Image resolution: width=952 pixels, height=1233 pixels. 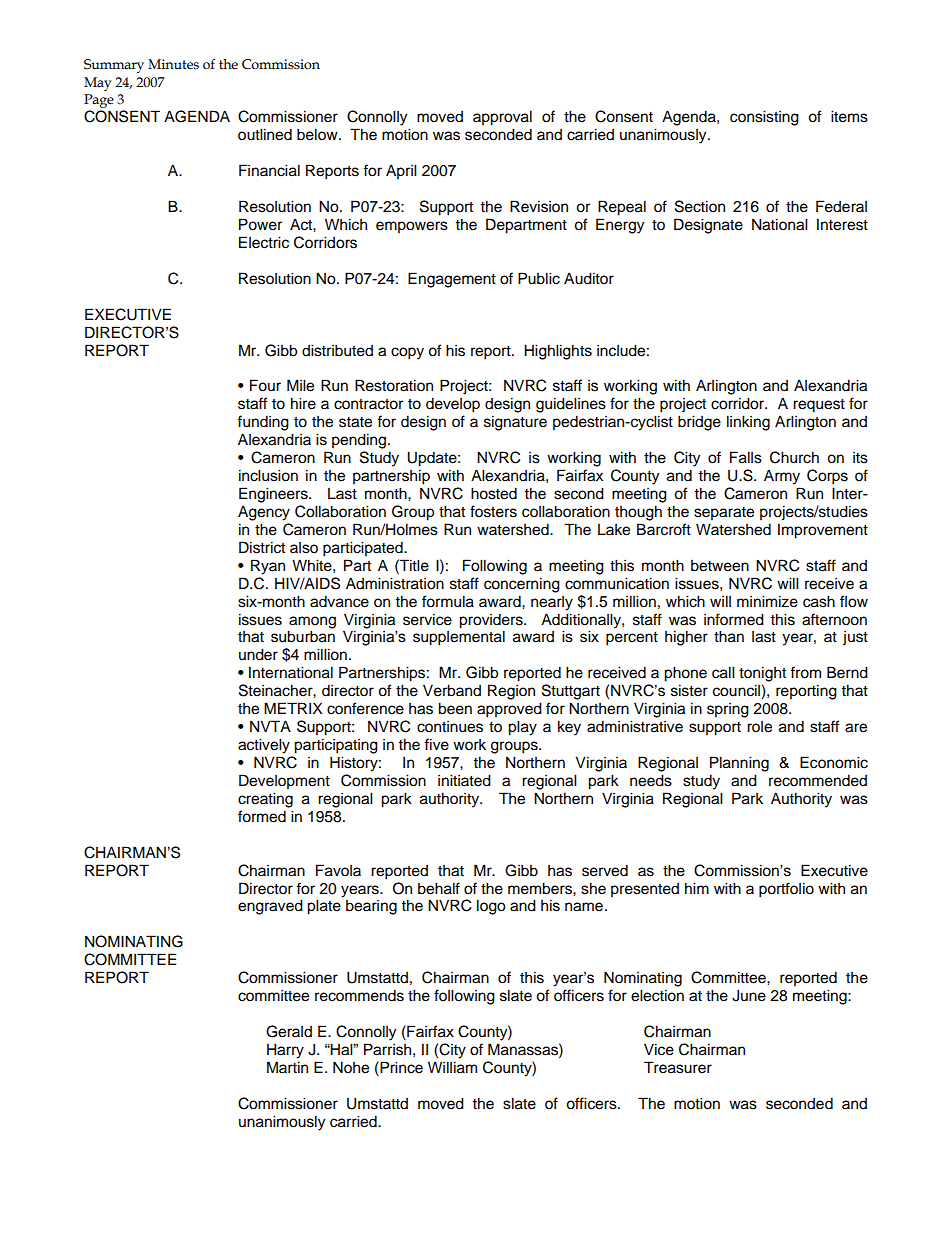 I want to click on concerning, so click(x=522, y=585).
